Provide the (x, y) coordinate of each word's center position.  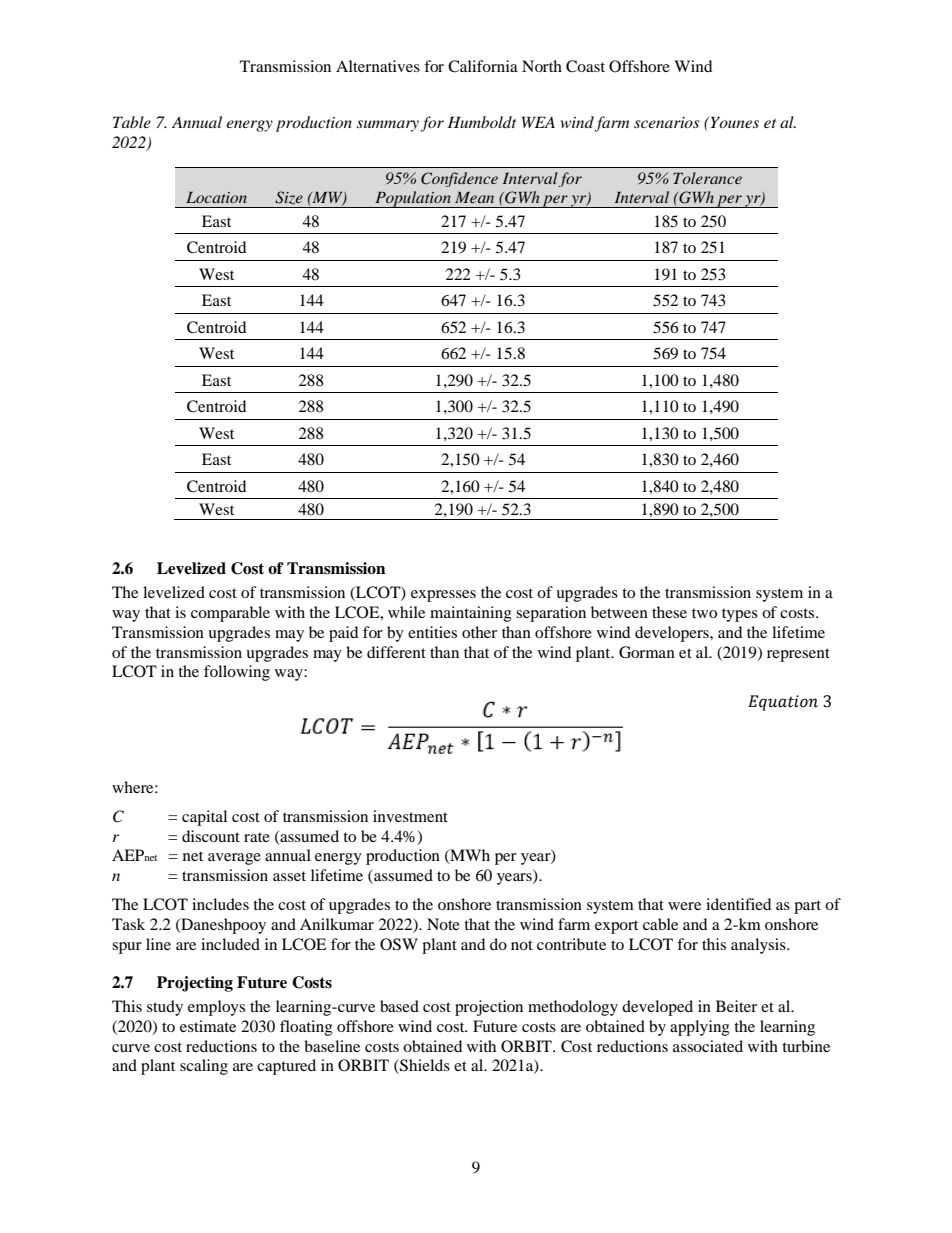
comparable (230, 614)
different (396, 652)
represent (798, 655)
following (237, 673)
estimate (208, 1026)
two (704, 613)
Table (132, 122)
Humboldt (481, 122)
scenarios (667, 122)
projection (489, 1008)
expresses (443, 596)
